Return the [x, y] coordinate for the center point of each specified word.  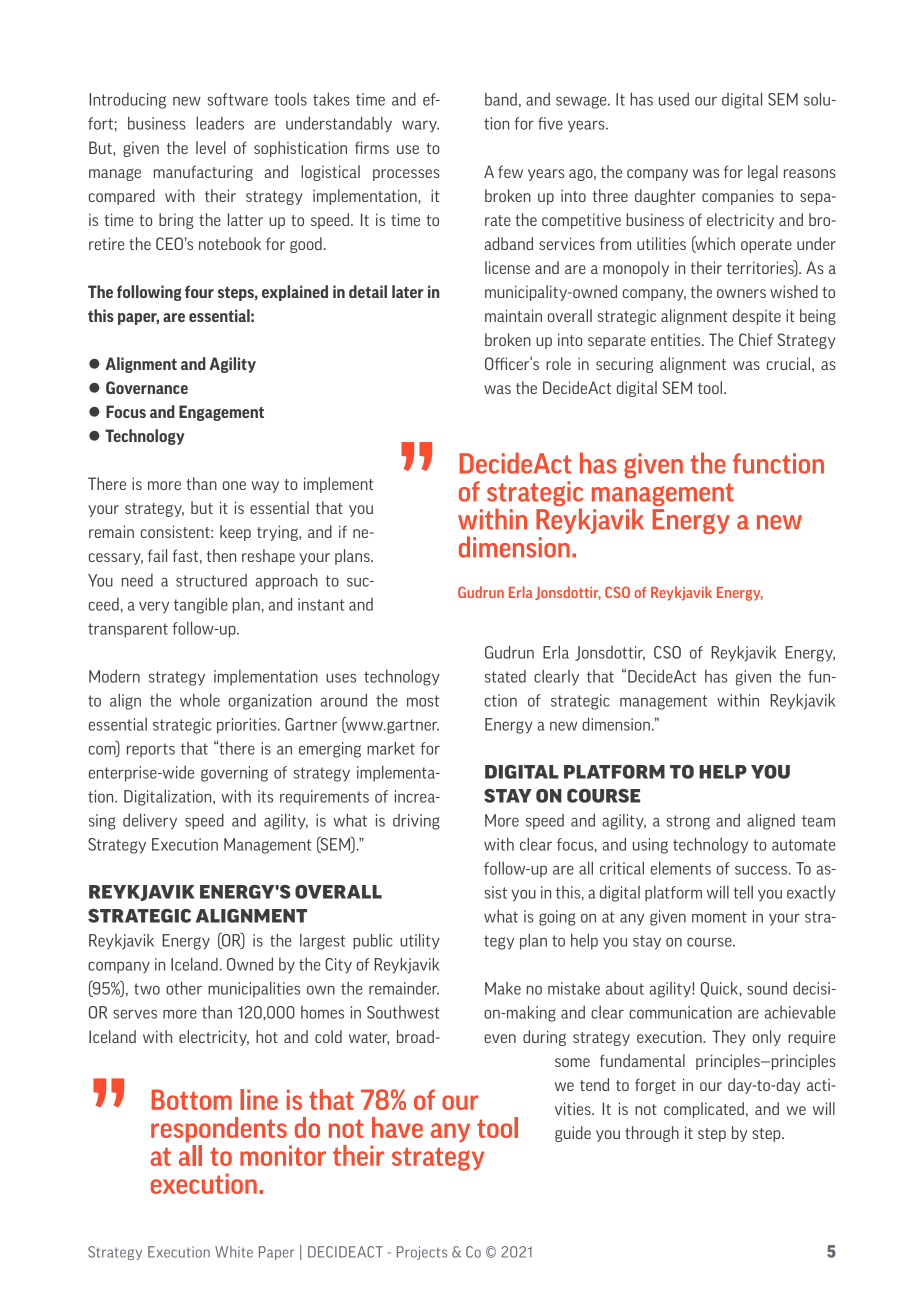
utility [420, 941]
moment [719, 917]
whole [200, 700]
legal [763, 173]
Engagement [221, 413]
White [234, 1252]
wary [420, 126]
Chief [756, 339]
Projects [422, 1253]
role [558, 363]
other [184, 988]
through [652, 1134]
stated [505, 676]
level [211, 147]
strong [688, 822]
